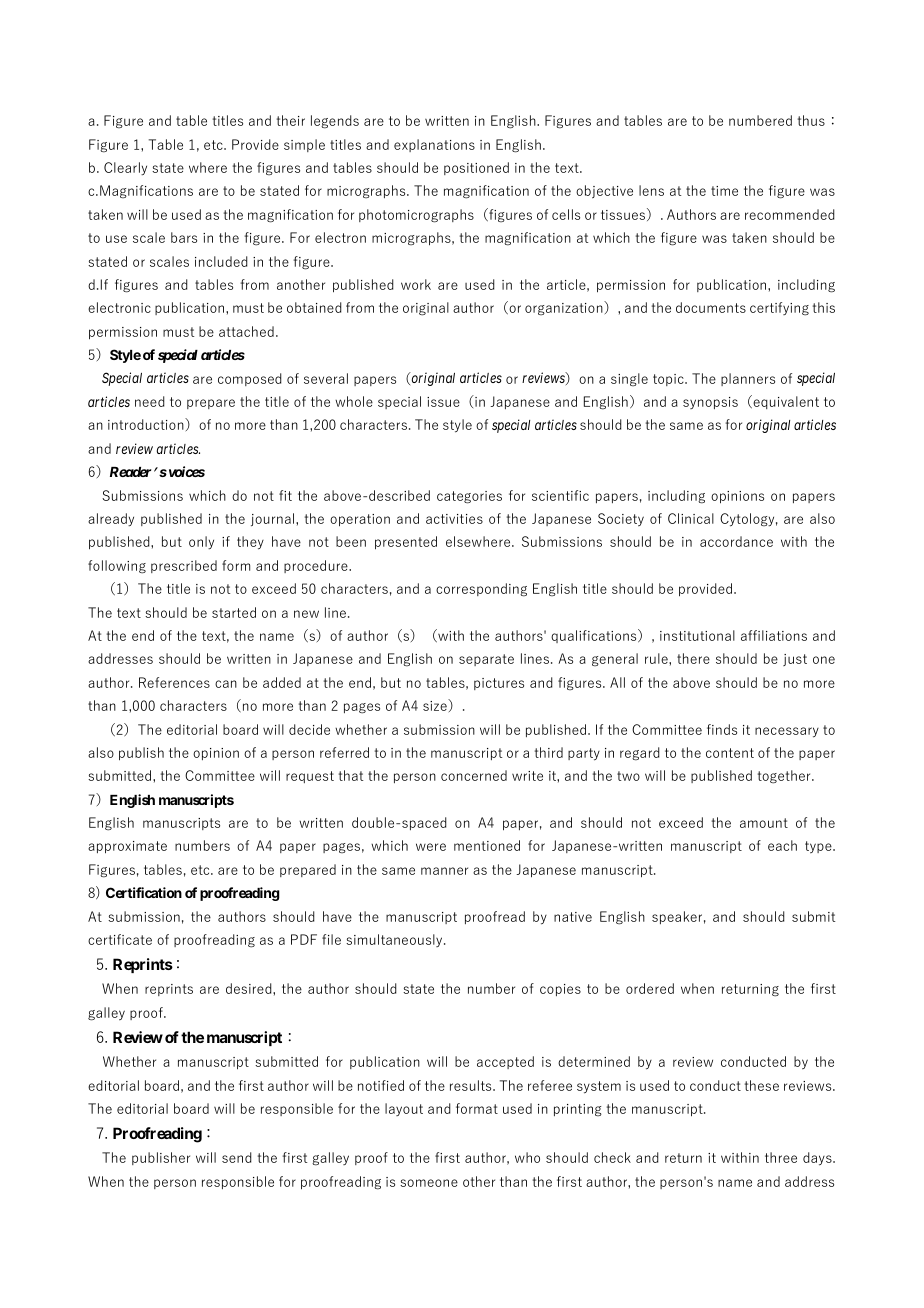 The image size is (924, 1308). I want to click on need, so click(150, 401).
